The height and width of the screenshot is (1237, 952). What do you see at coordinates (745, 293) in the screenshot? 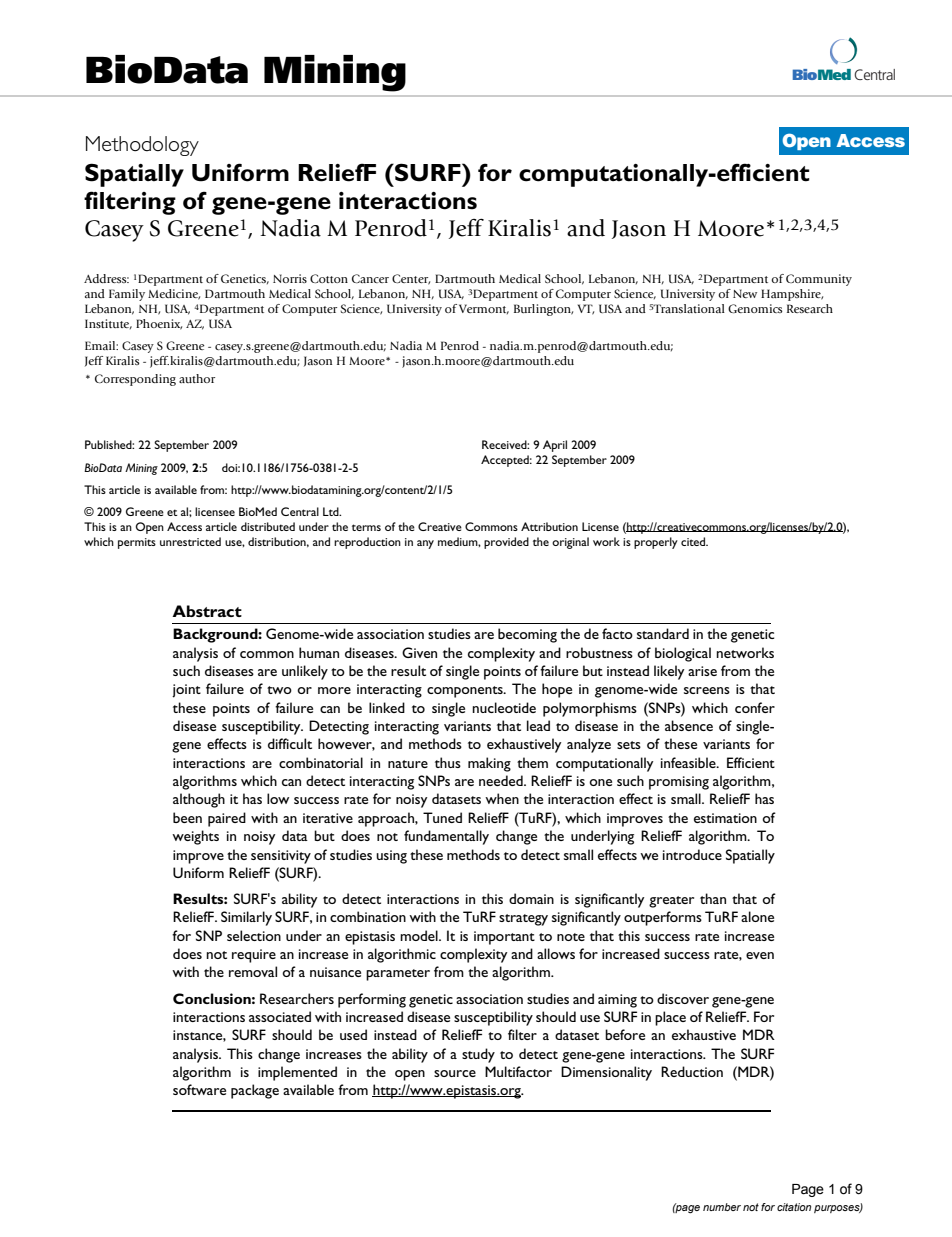
I see `New` at bounding box center [745, 293].
